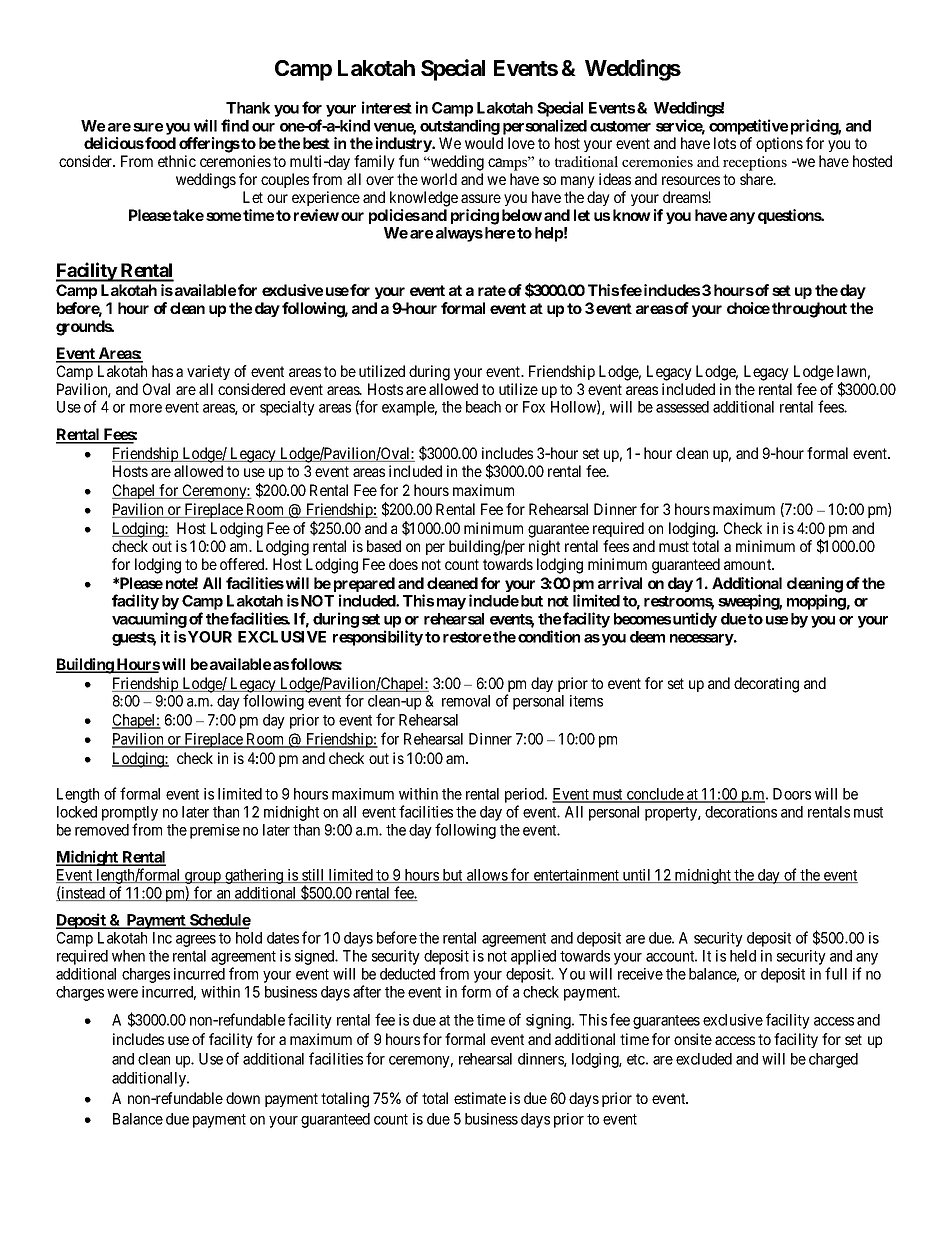 The width and height of the document is (952, 1233). I want to click on promptly, so click(130, 813).
